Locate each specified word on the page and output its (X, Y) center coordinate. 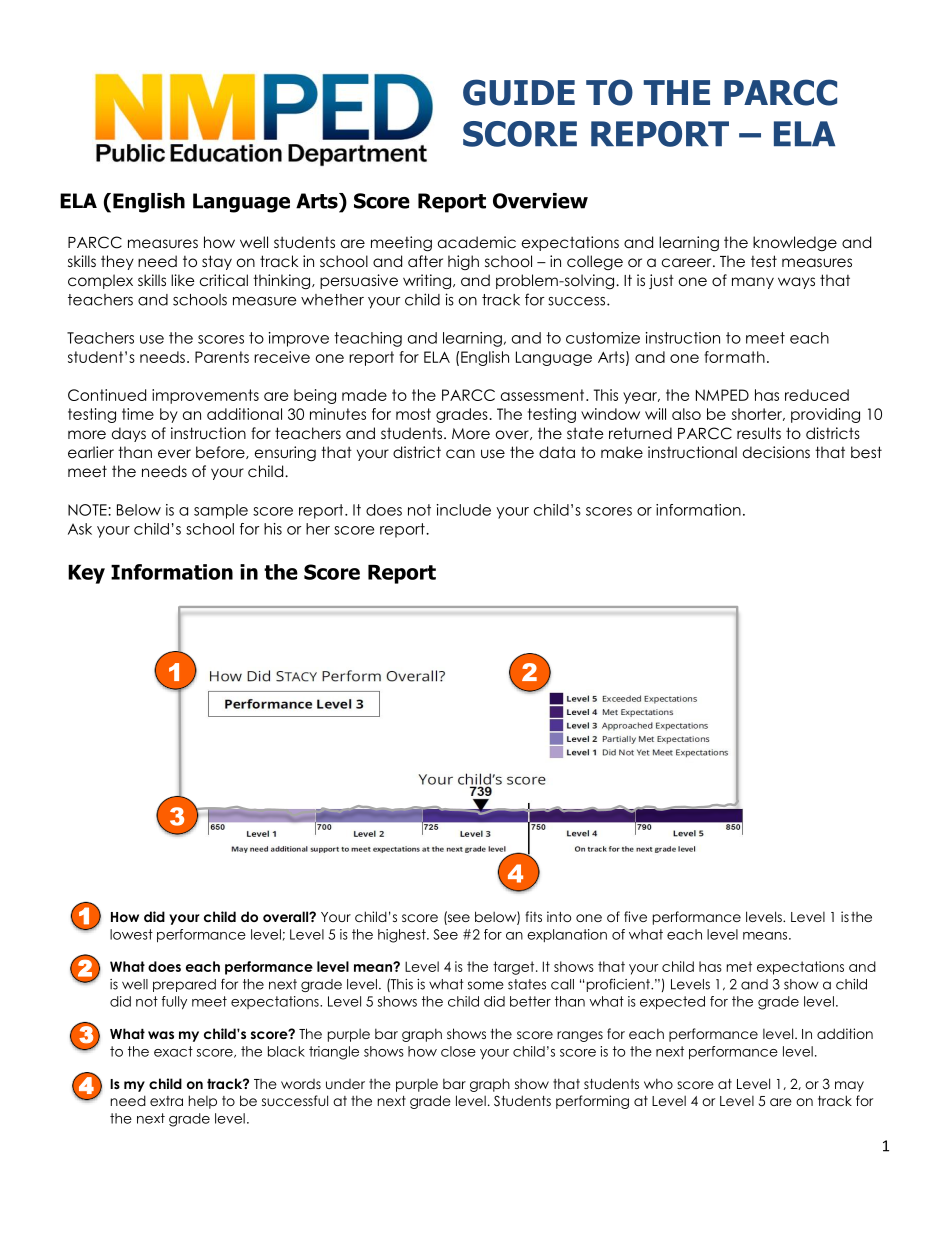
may (849, 1086)
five (635, 916)
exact (173, 1051)
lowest (131, 934)
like (183, 280)
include (464, 510)
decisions (776, 452)
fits (533, 916)
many (753, 283)
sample (221, 511)
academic (477, 242)
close (458, 1051)
